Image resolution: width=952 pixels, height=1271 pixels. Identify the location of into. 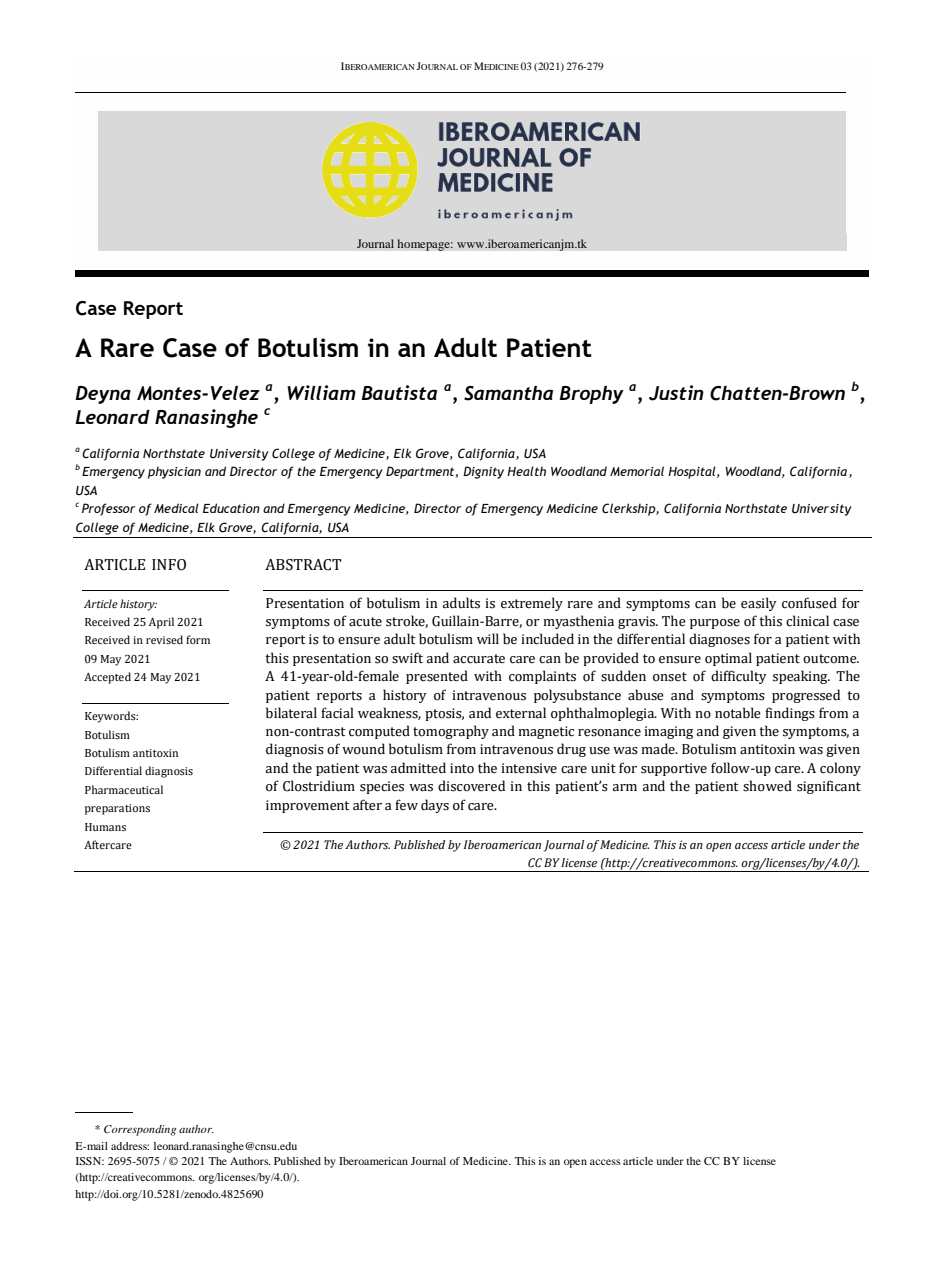
(462, 768).
